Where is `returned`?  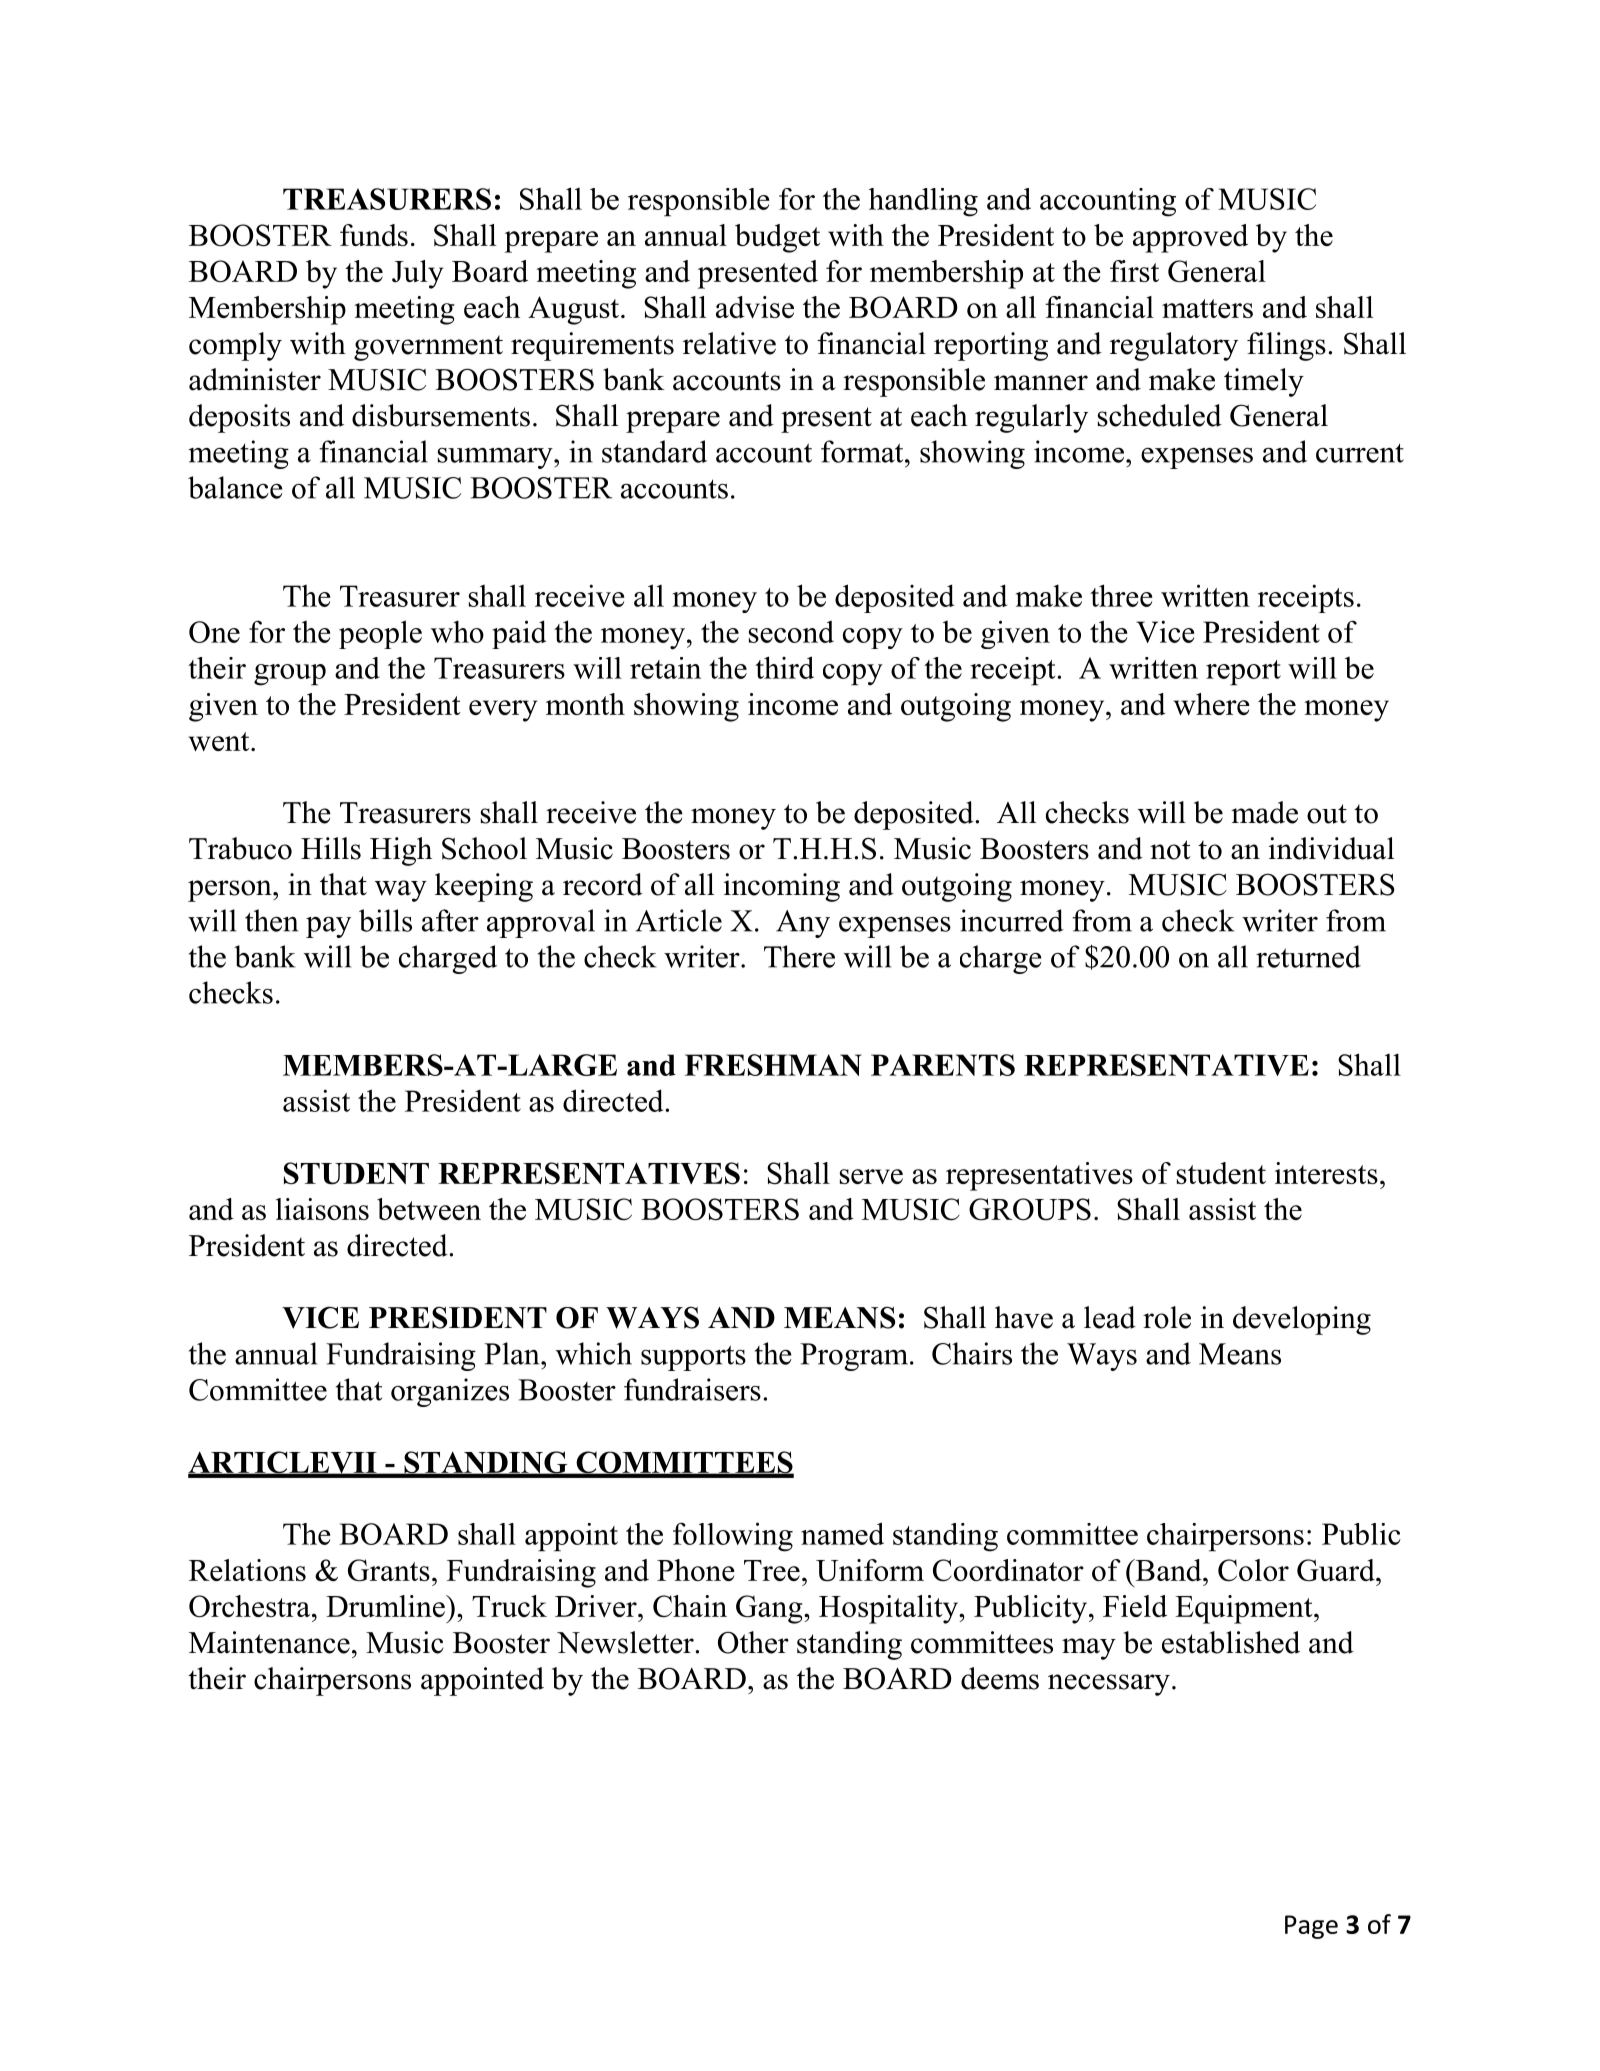 returned is located at coordinates (1308, 956).
